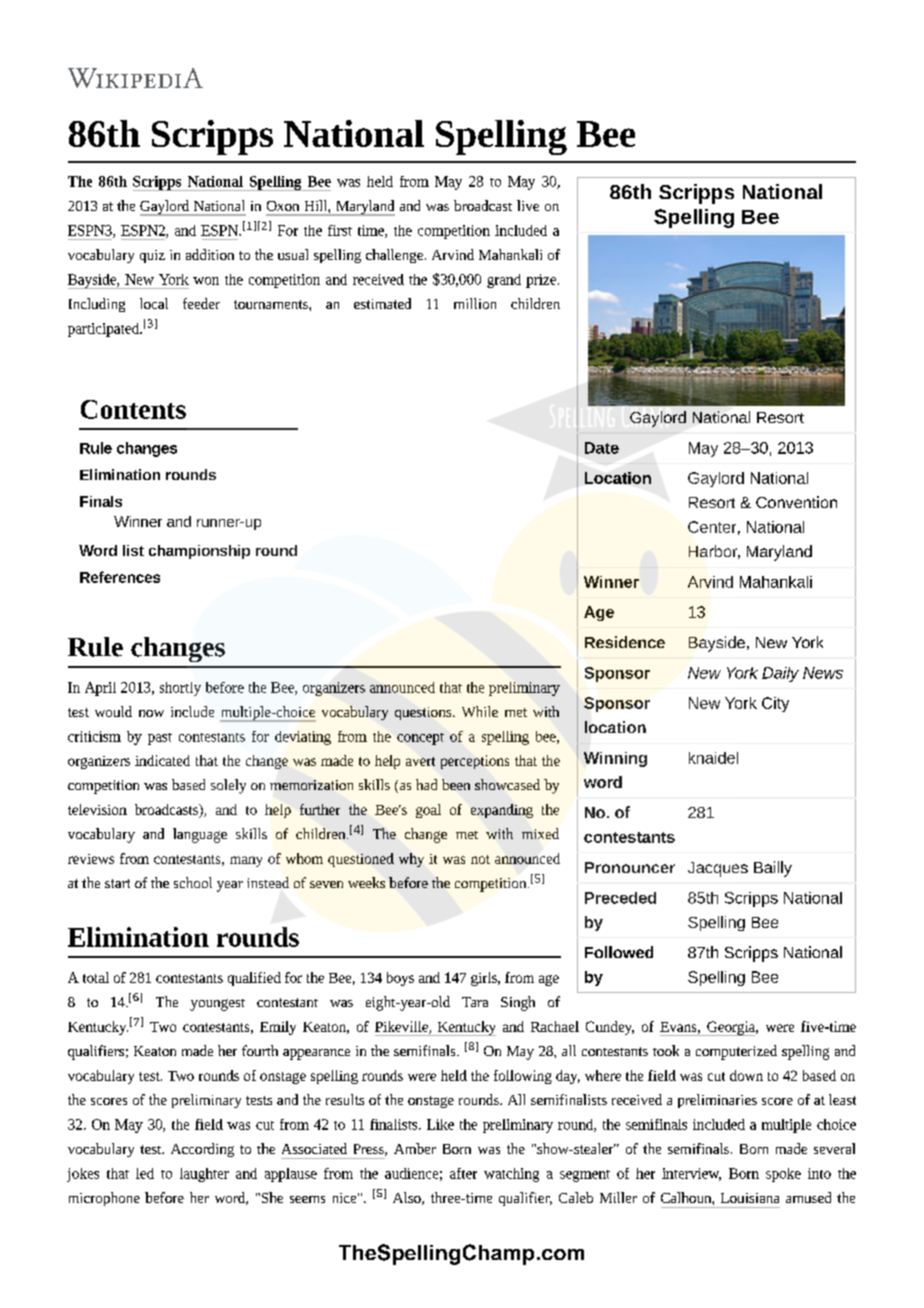 Image resolution: width=924 pixels, height=1308 pixels. I want to click on shortly, so click(180, 689).
